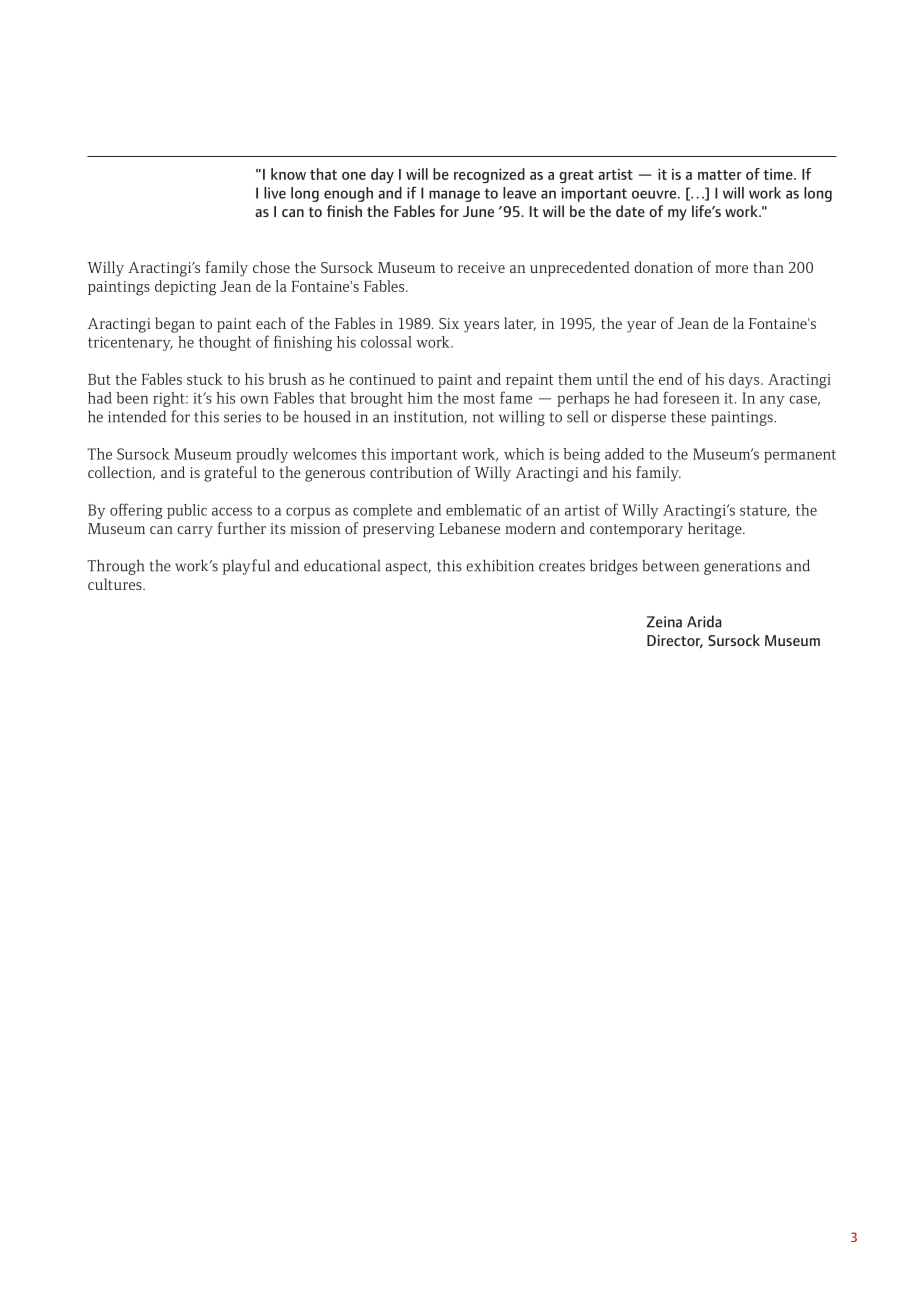  What do you see at coordinates (275, 193) in the screenshot?
I see `live` at bounding box center [275, 193].
